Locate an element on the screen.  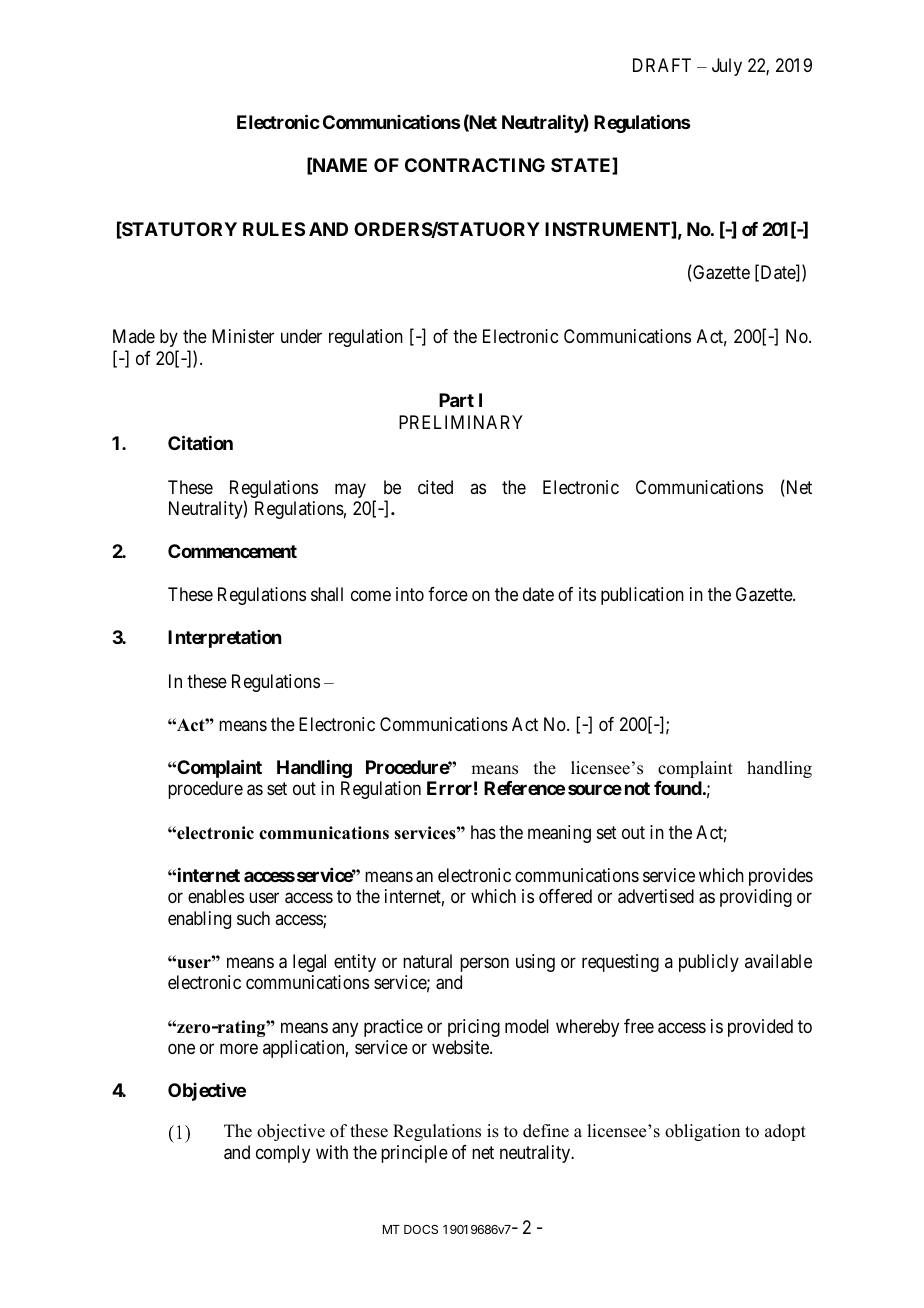
enabling is located at coordinates (199, 920).
